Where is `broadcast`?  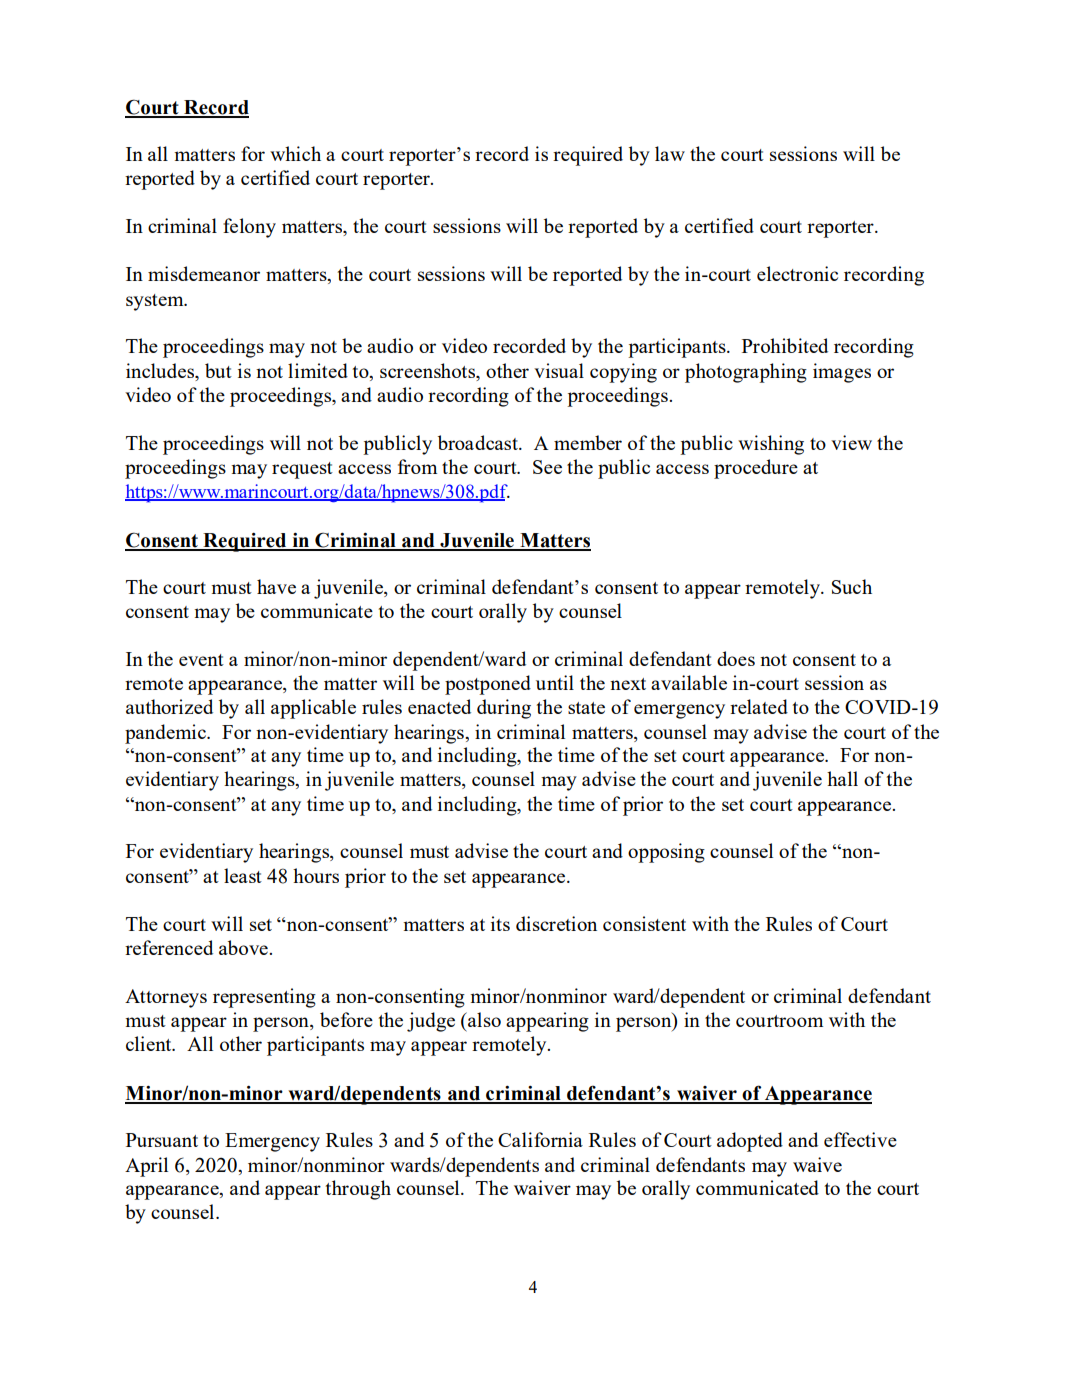 broadcast is located at coordinates (479, 442).
